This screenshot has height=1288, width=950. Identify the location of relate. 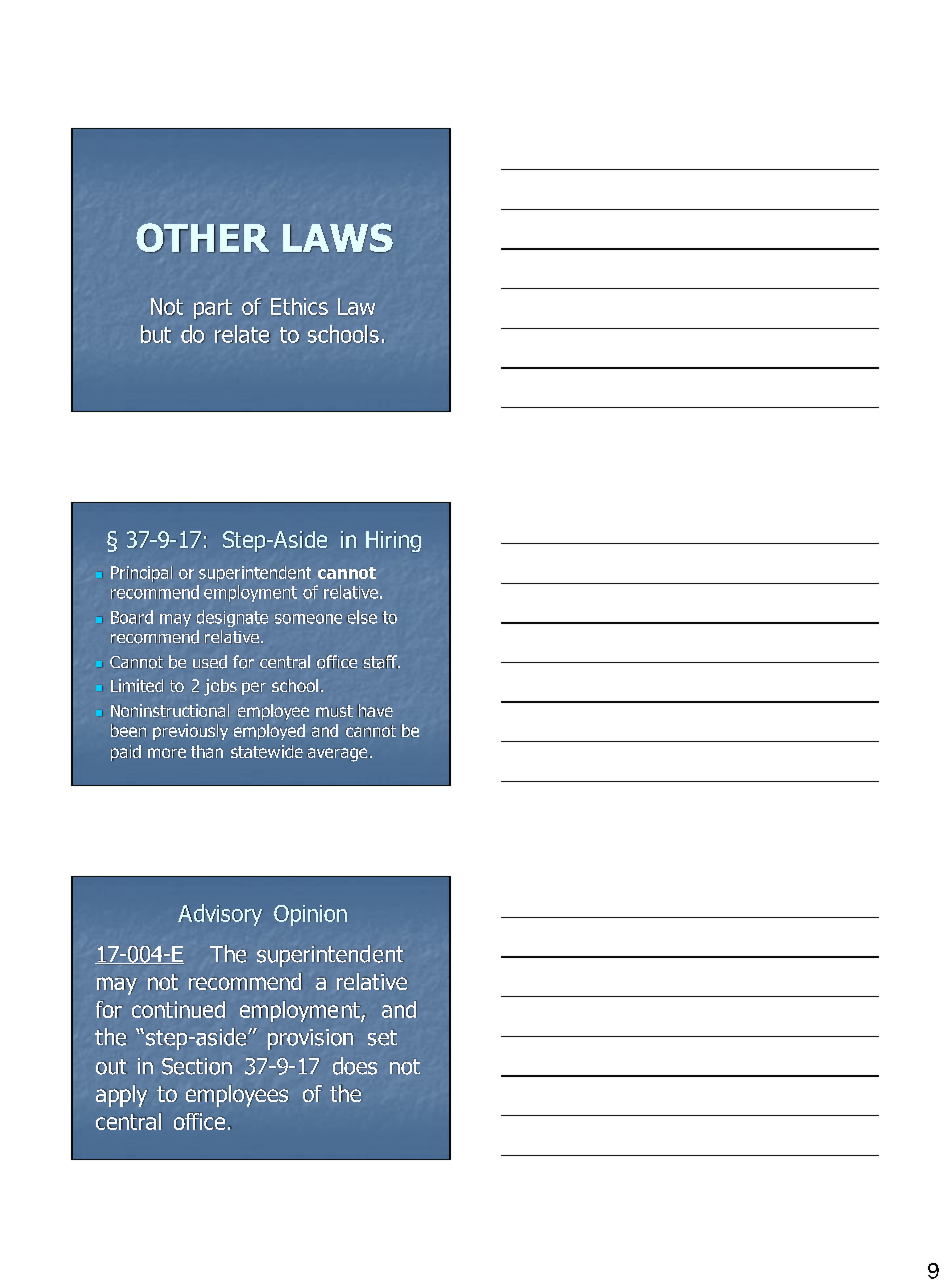
(242, 334).
